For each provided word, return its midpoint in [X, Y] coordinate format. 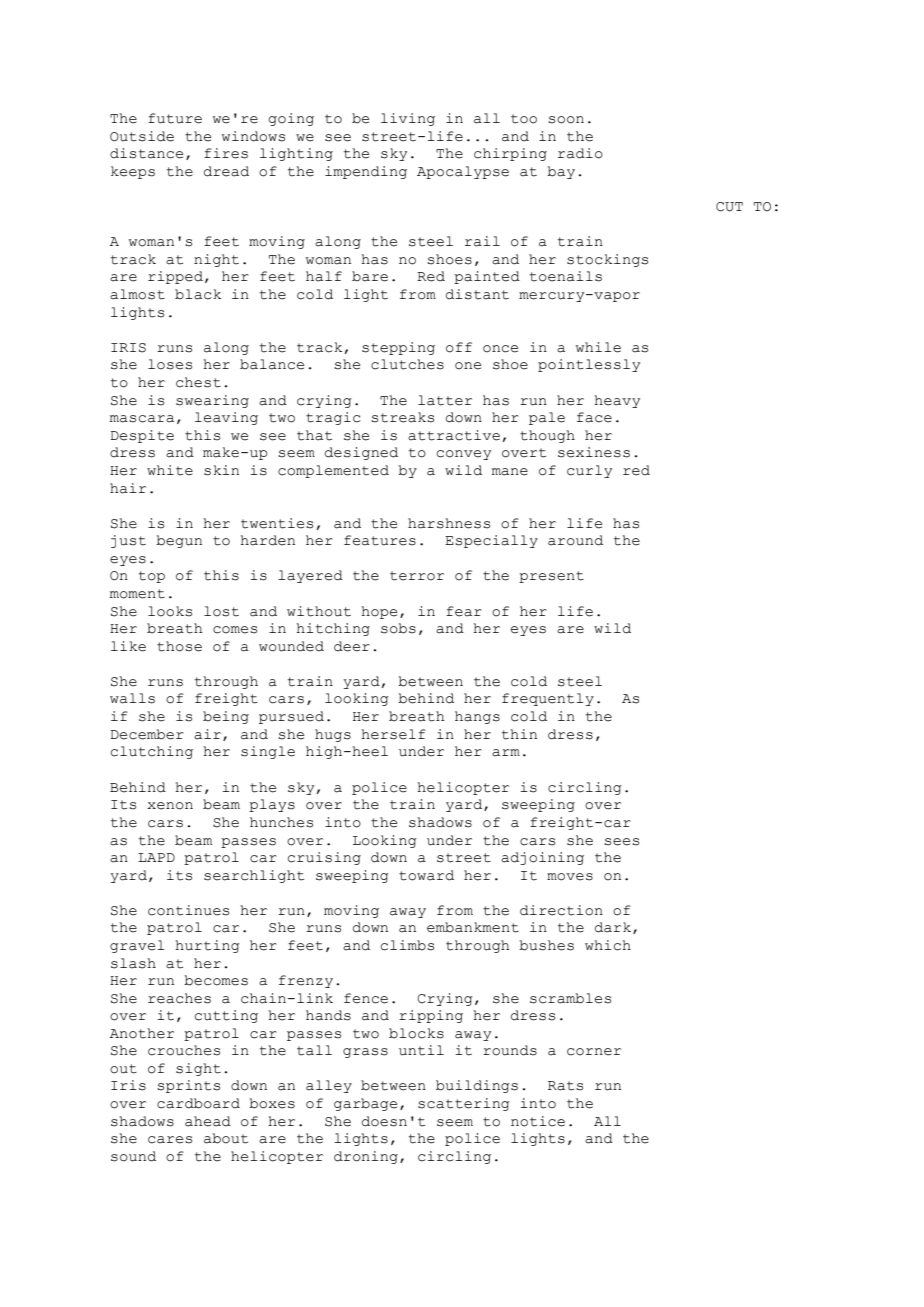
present [551, 577]
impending [366, 172]
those [179, 646]
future [175, 118]
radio [580, 153]
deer [352, 646]
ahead [208, 1121]
